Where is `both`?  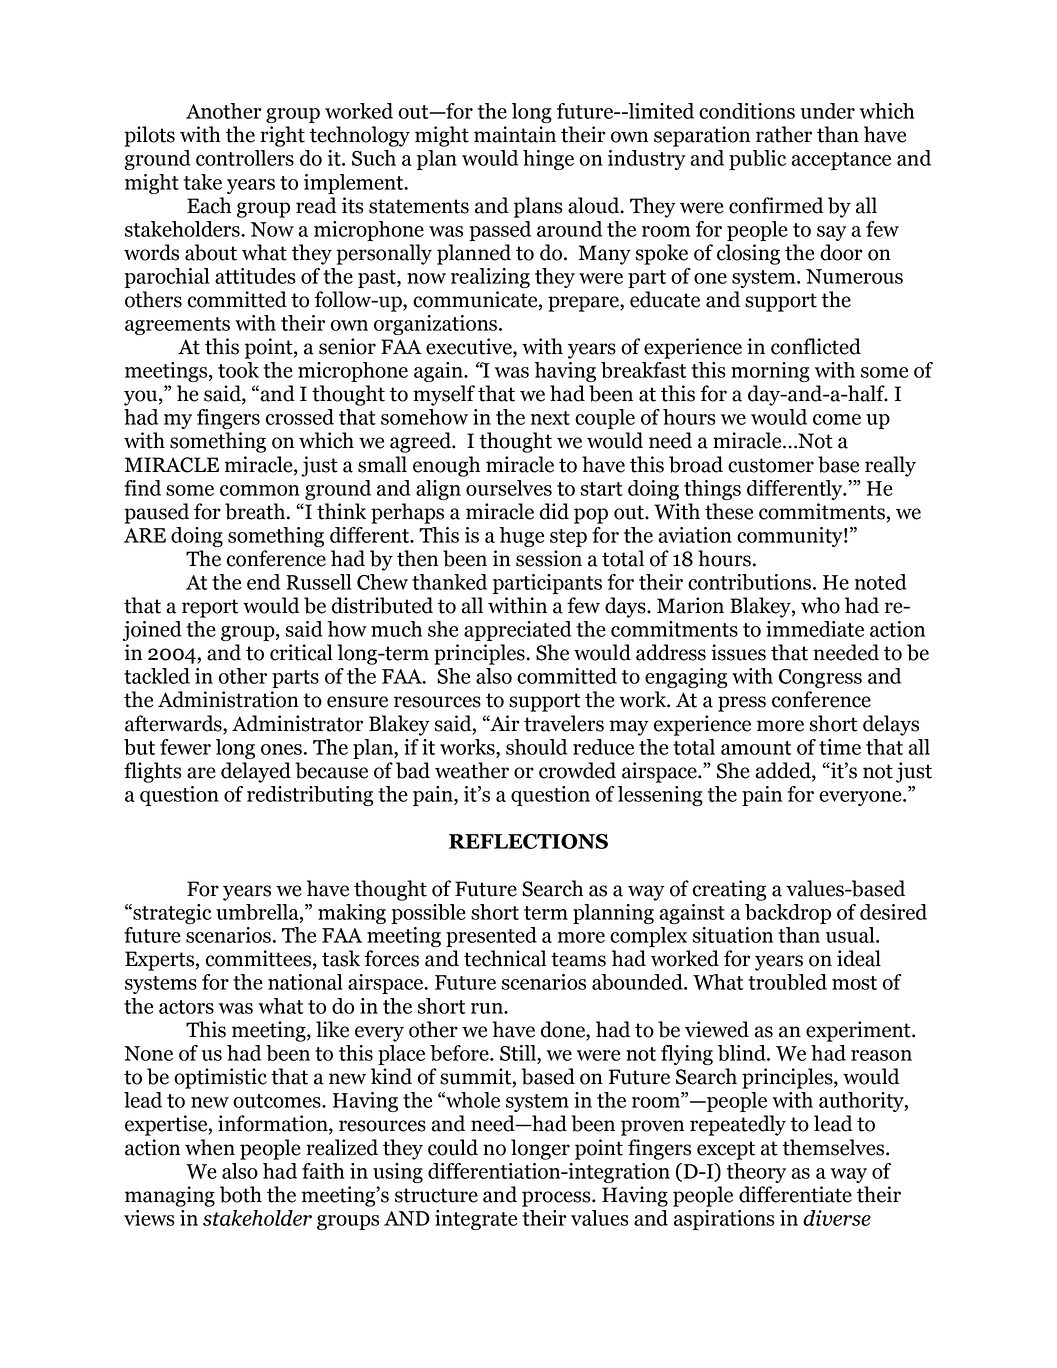 both is located at coordinates (241, 1194).
